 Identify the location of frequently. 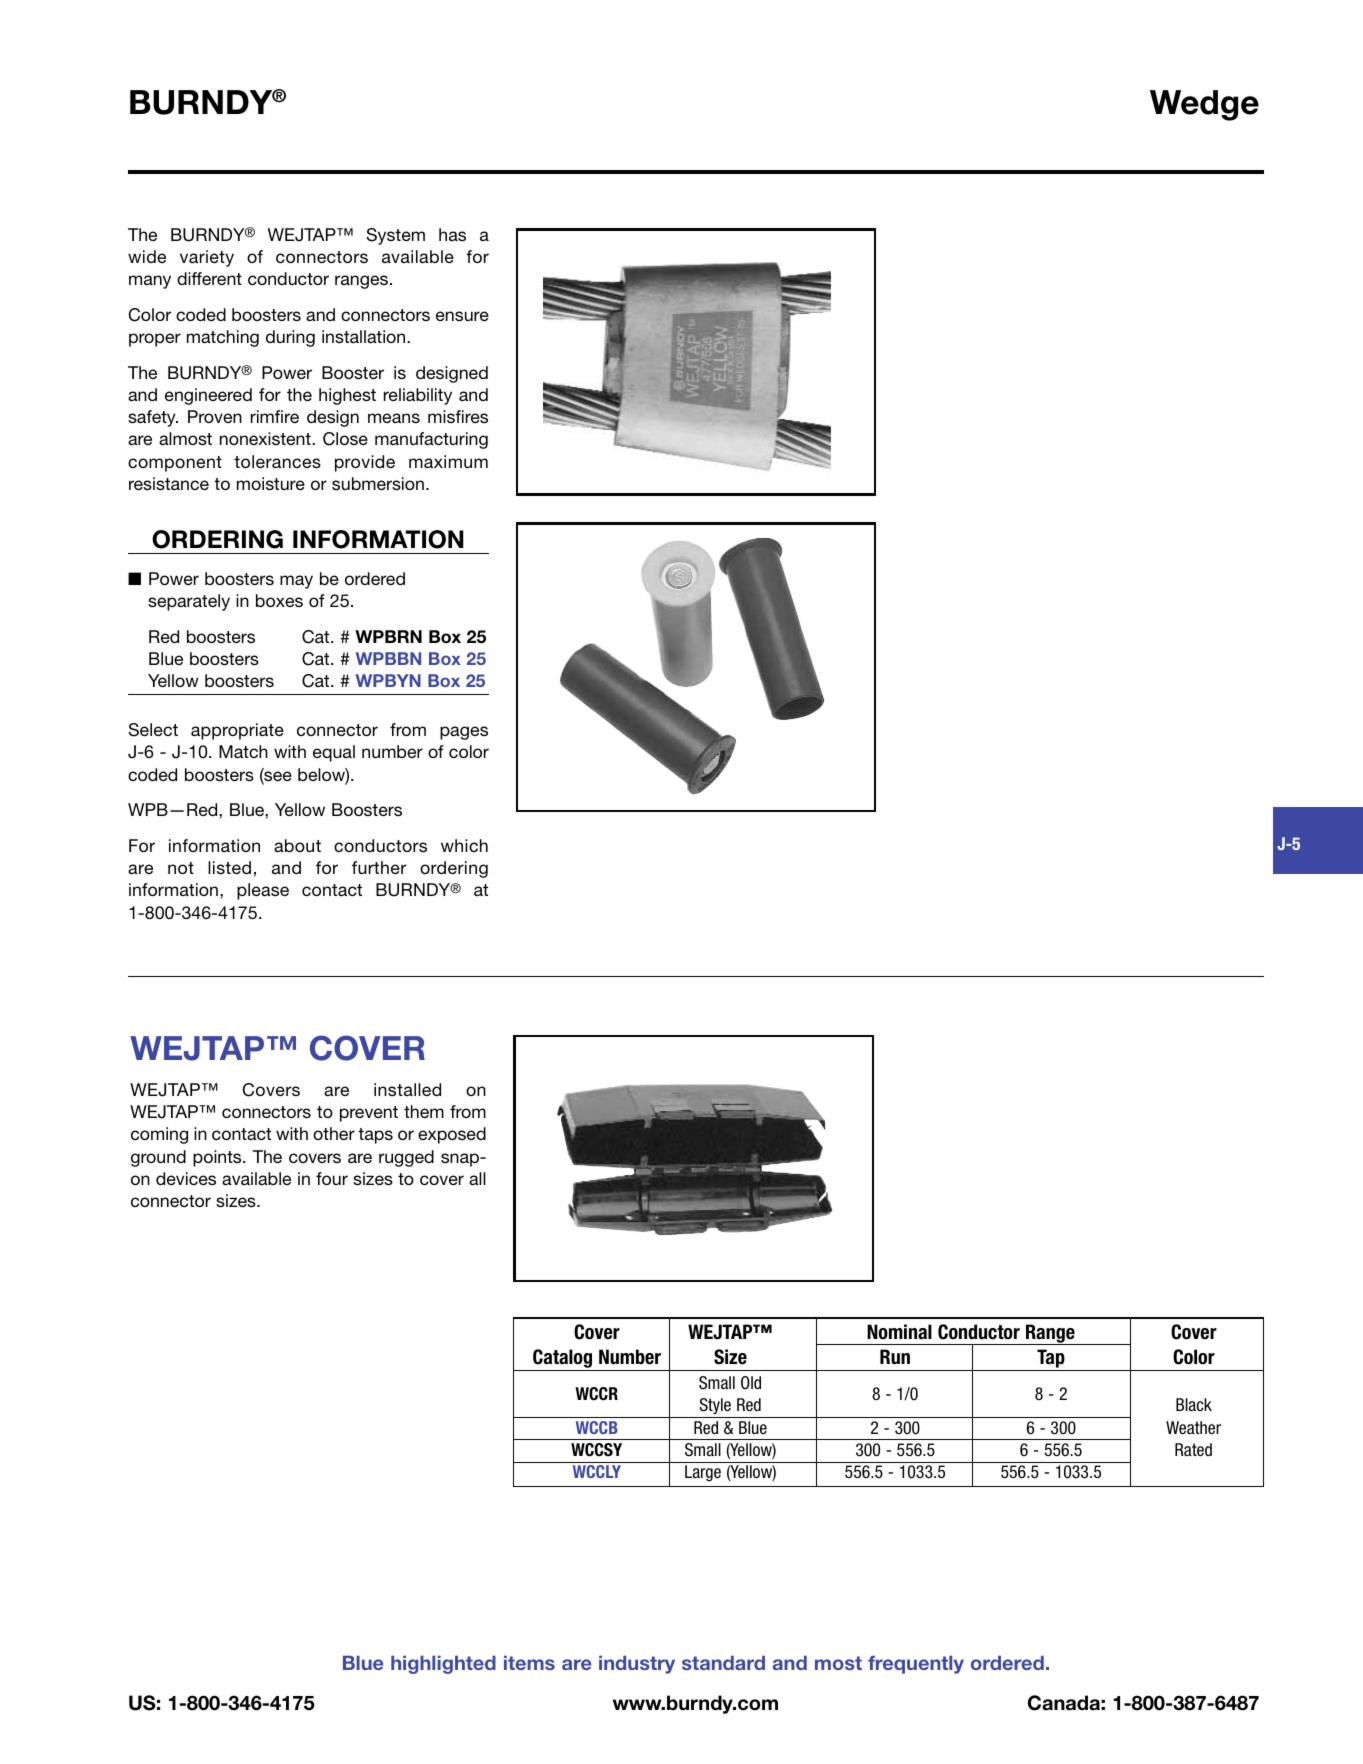
(916, 1664).
